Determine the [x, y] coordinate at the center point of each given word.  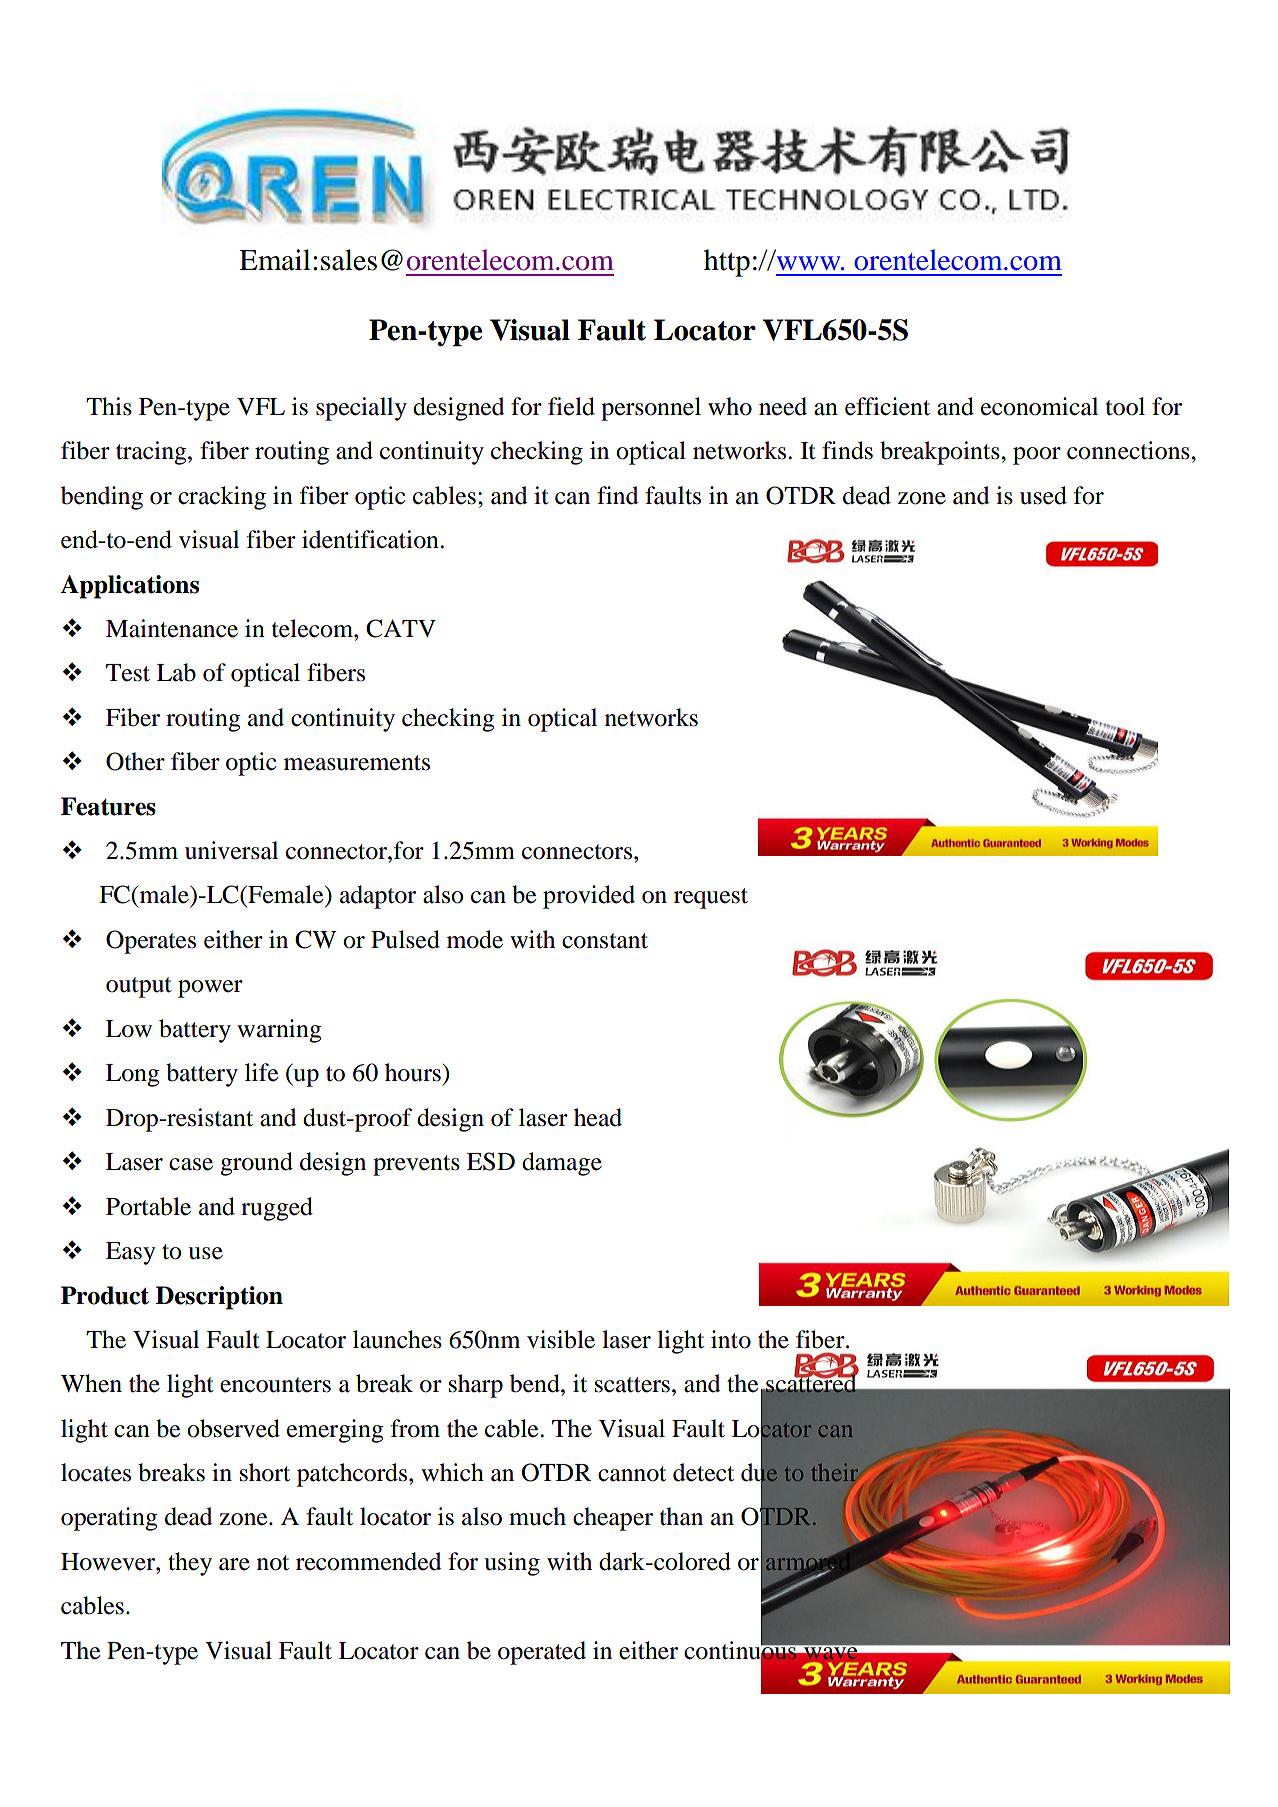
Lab [176, 672]
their [835, 1472]
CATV [401, 628]
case [191, 1164]
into [731, 1339]
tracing [152, 453]
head [598, 1117]
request [711, 898]
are [234, 1564]
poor [1037, 456]
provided [589, 897]
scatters [632, 1385]
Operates [151, 942]
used [1043, 495]
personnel [651, 409]
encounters [275, 1385]
